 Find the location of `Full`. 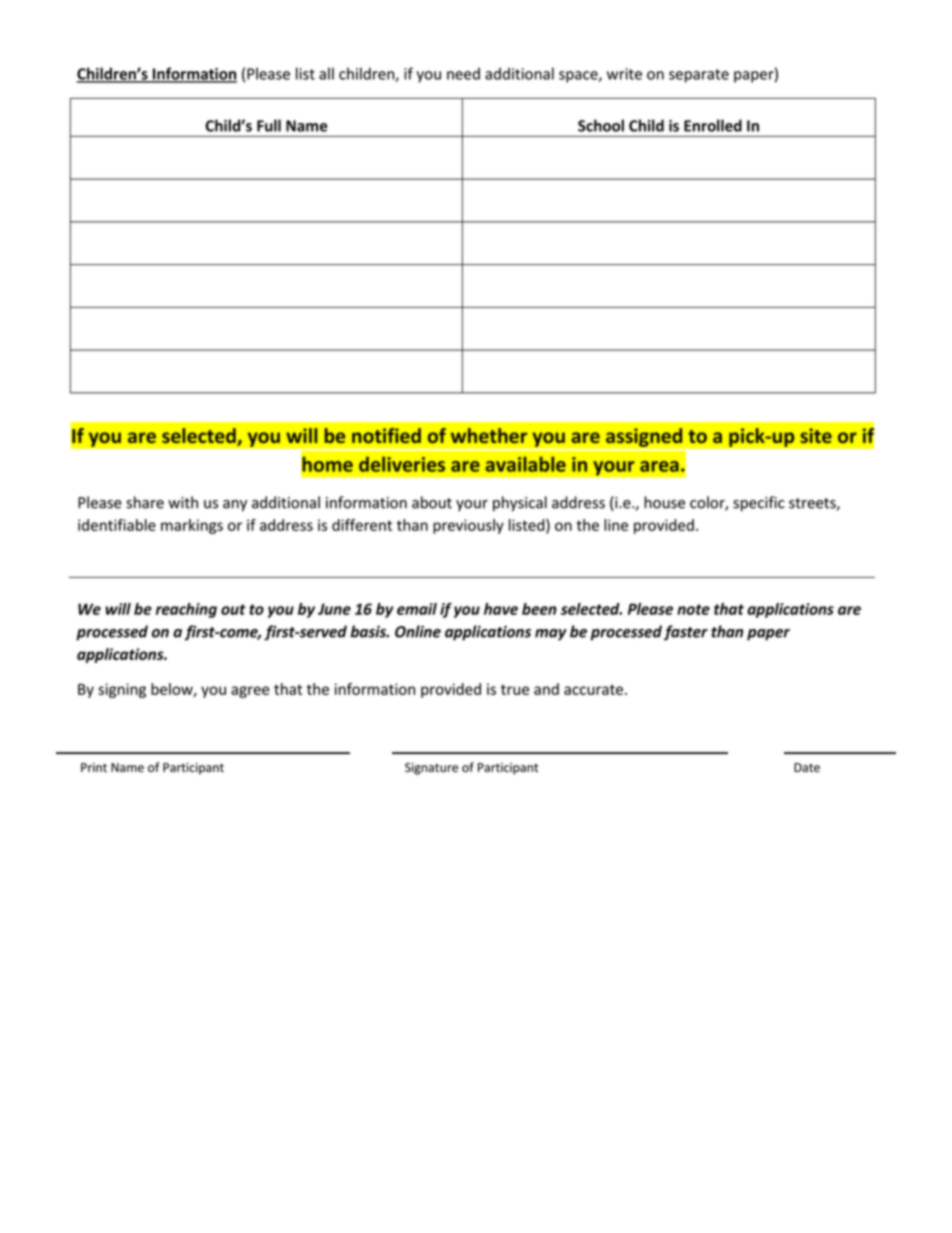

Full is located at coordinates (269, 125).
